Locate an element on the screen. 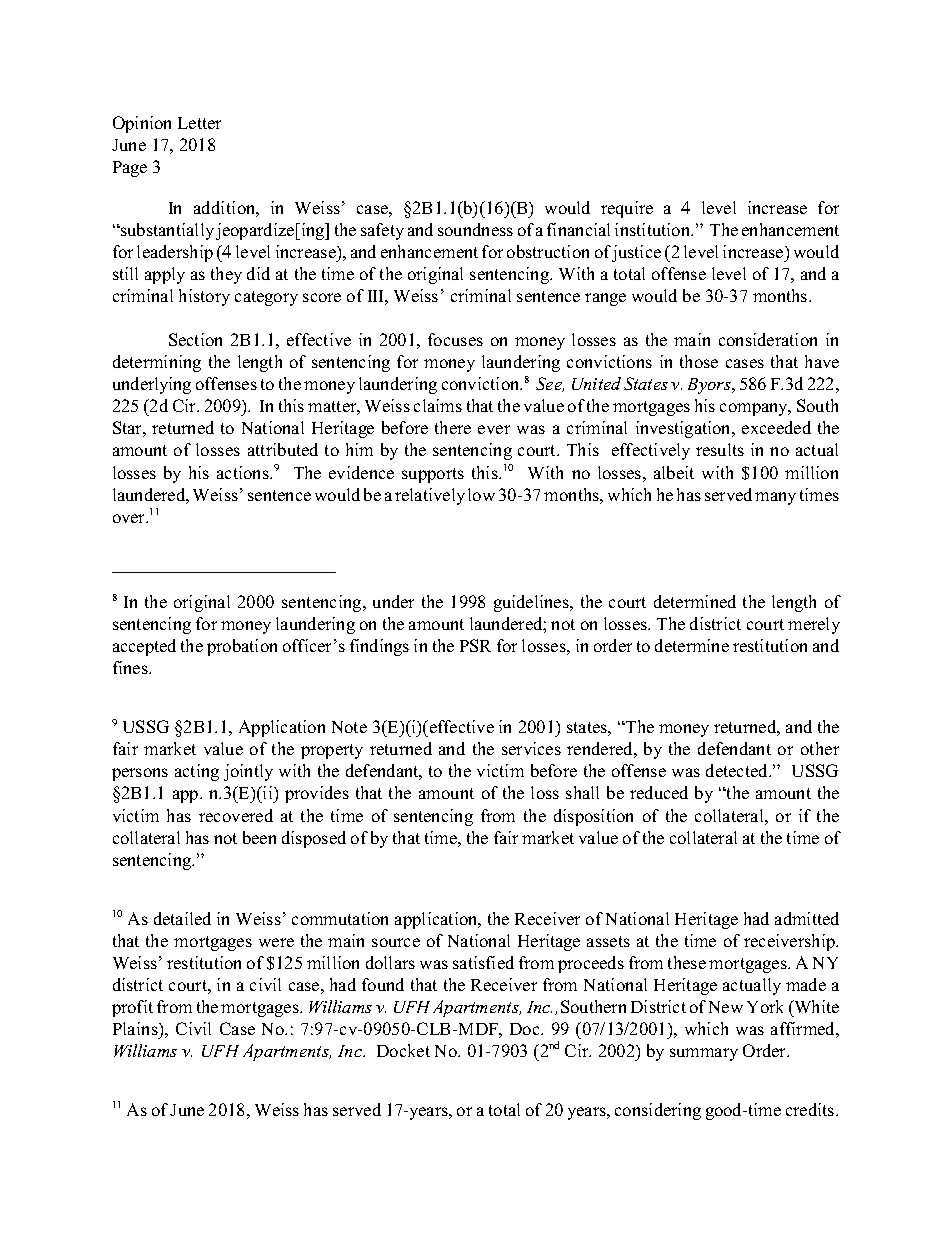 The height and width of the screenshot is (1233, 952). PSR is located at coordinates (475, 645).
